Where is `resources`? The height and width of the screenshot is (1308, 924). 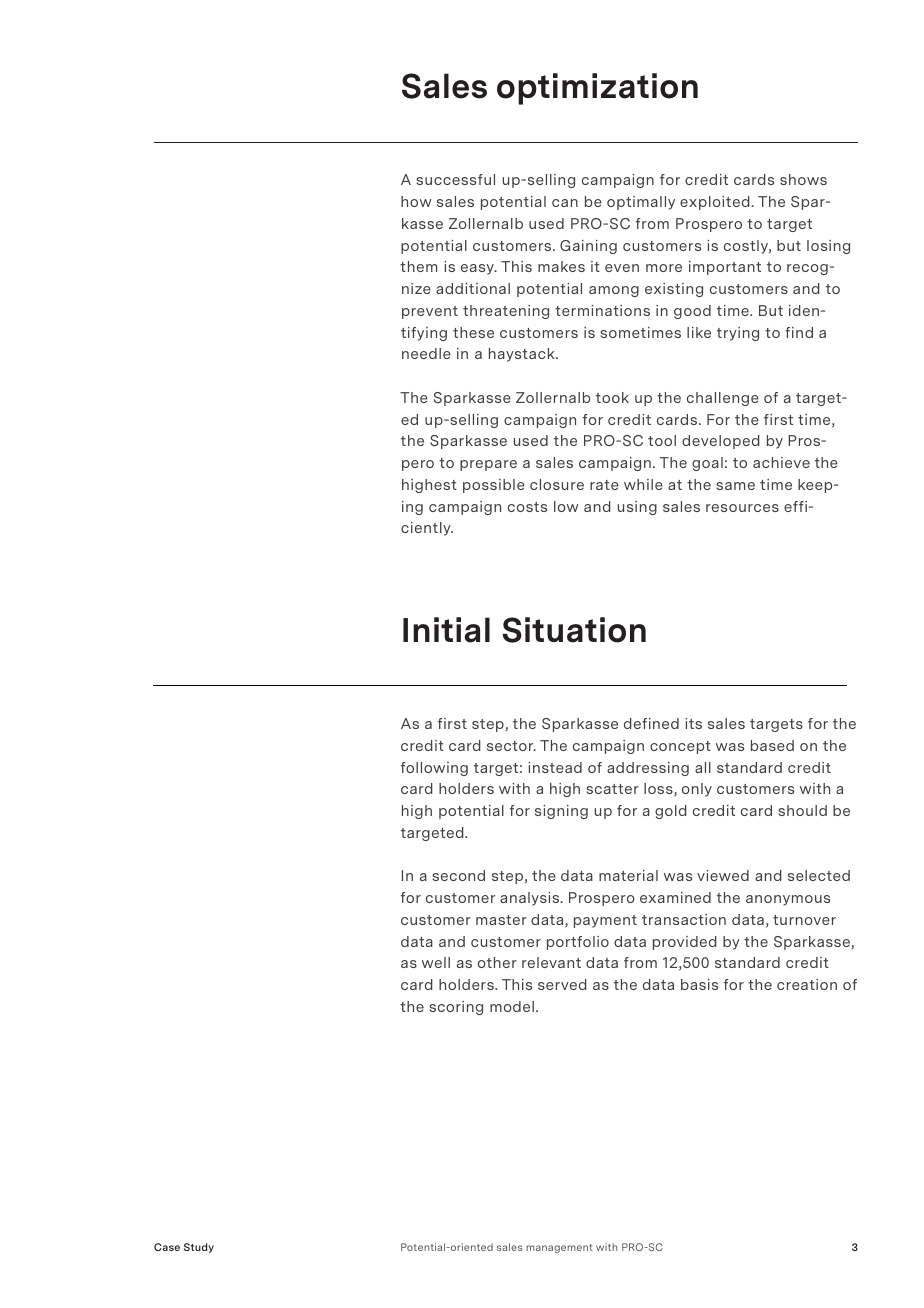
resources is located at coordinates (742, 508).
